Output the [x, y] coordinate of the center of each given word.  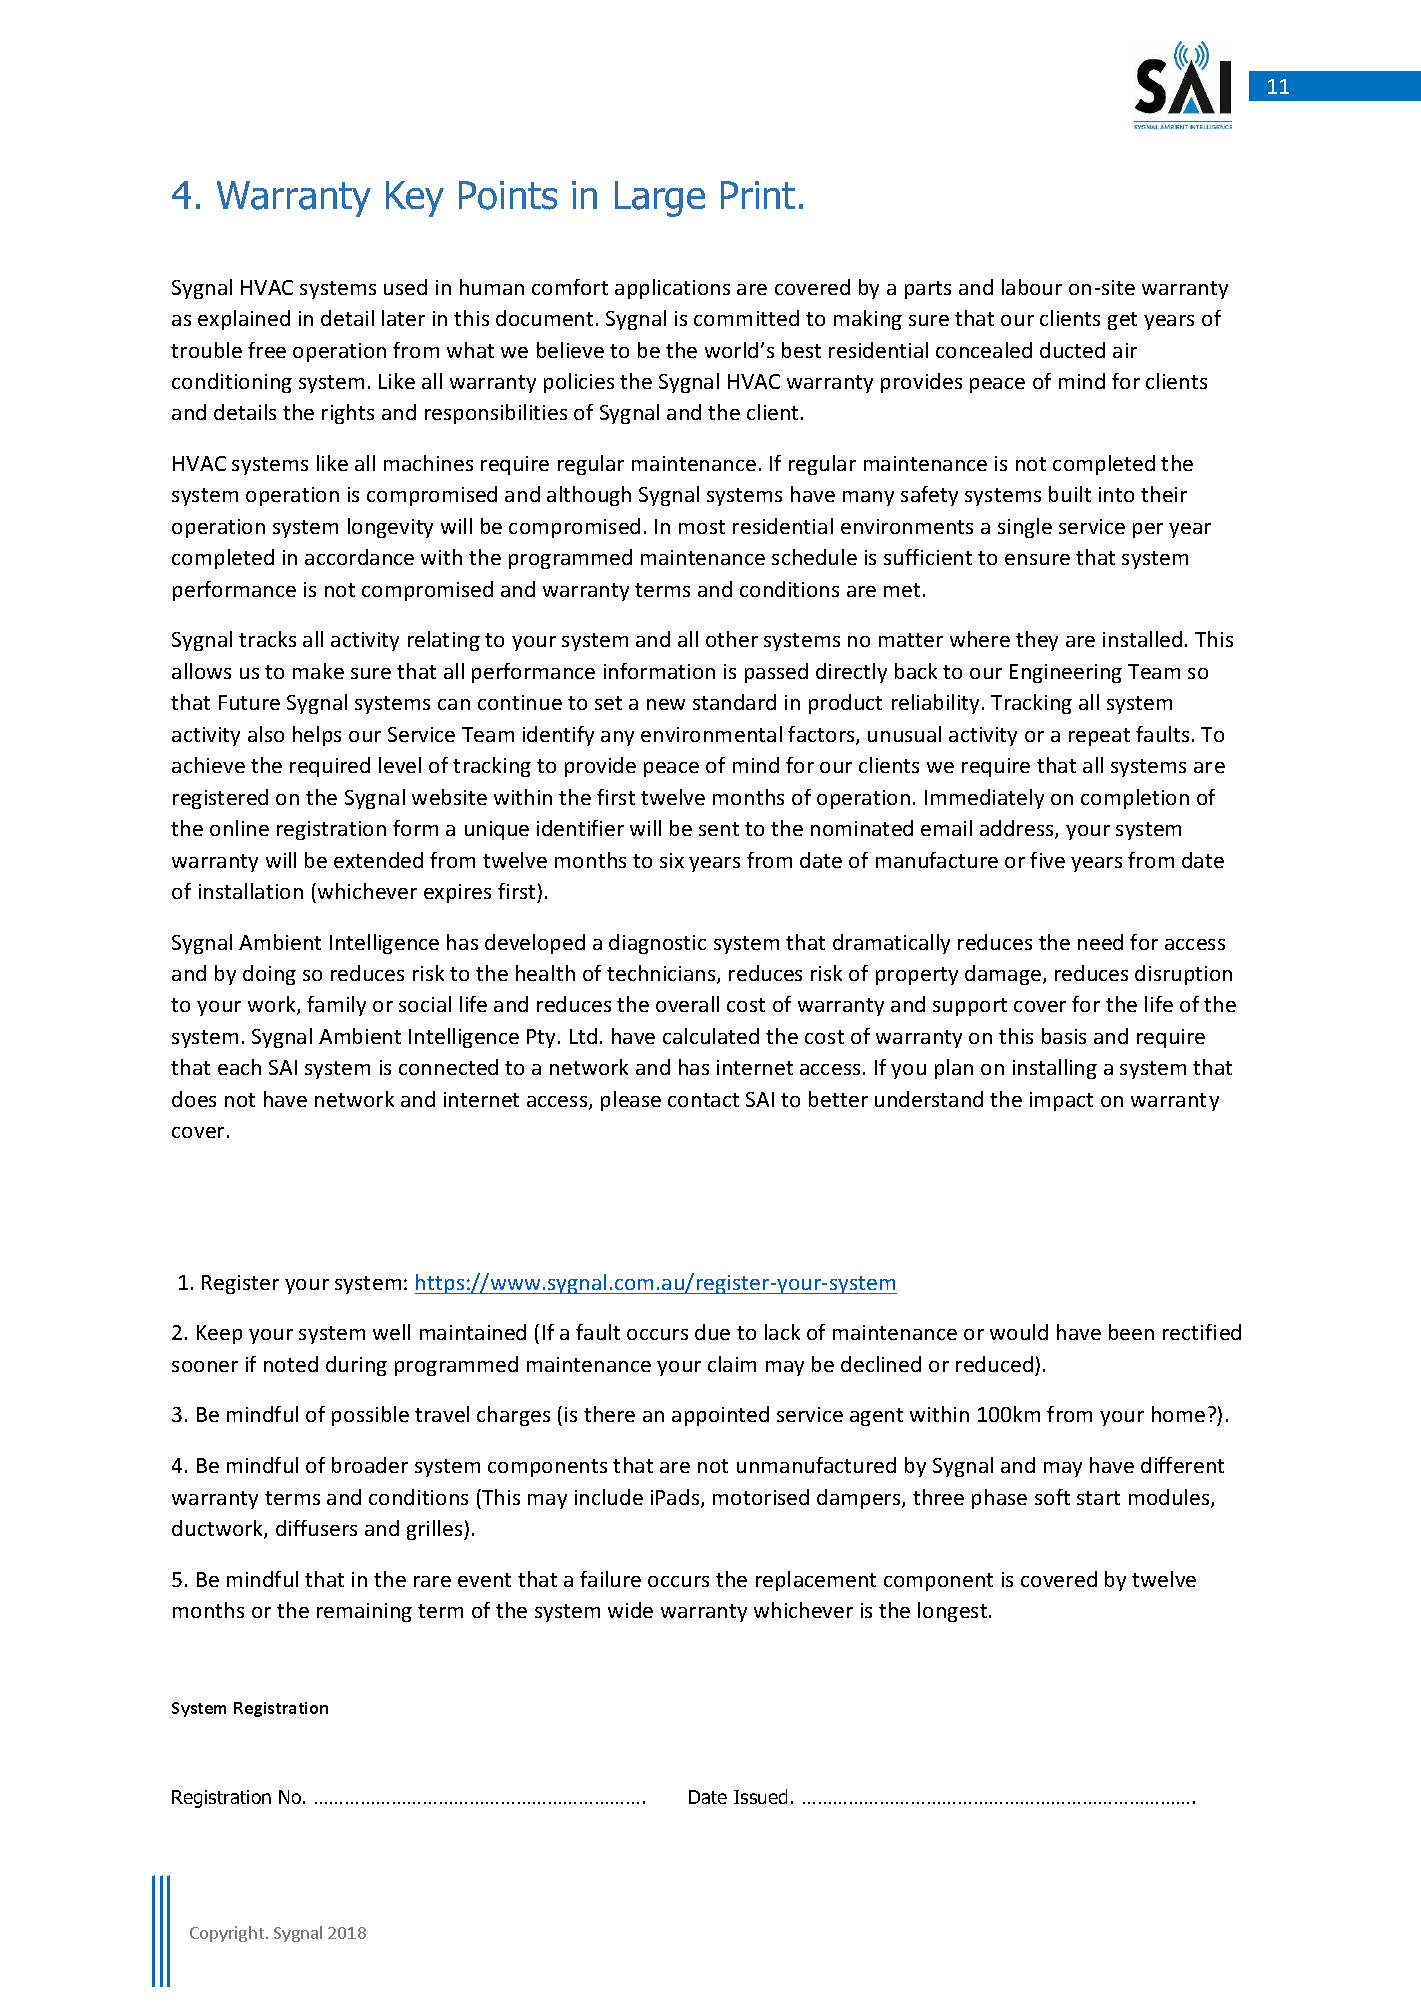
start [1098, 1498]
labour [1032, 287]
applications [672, 289]
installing [1055, 1069]
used [405, 287]
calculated [711, 1036]
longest [954, 1612]
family [336, 1006]
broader [370, 1465]
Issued [760, 1796]
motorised [761, 1497]
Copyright [227, 1934]
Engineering [1066, 673]
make [318, 671]
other [732, 639]
